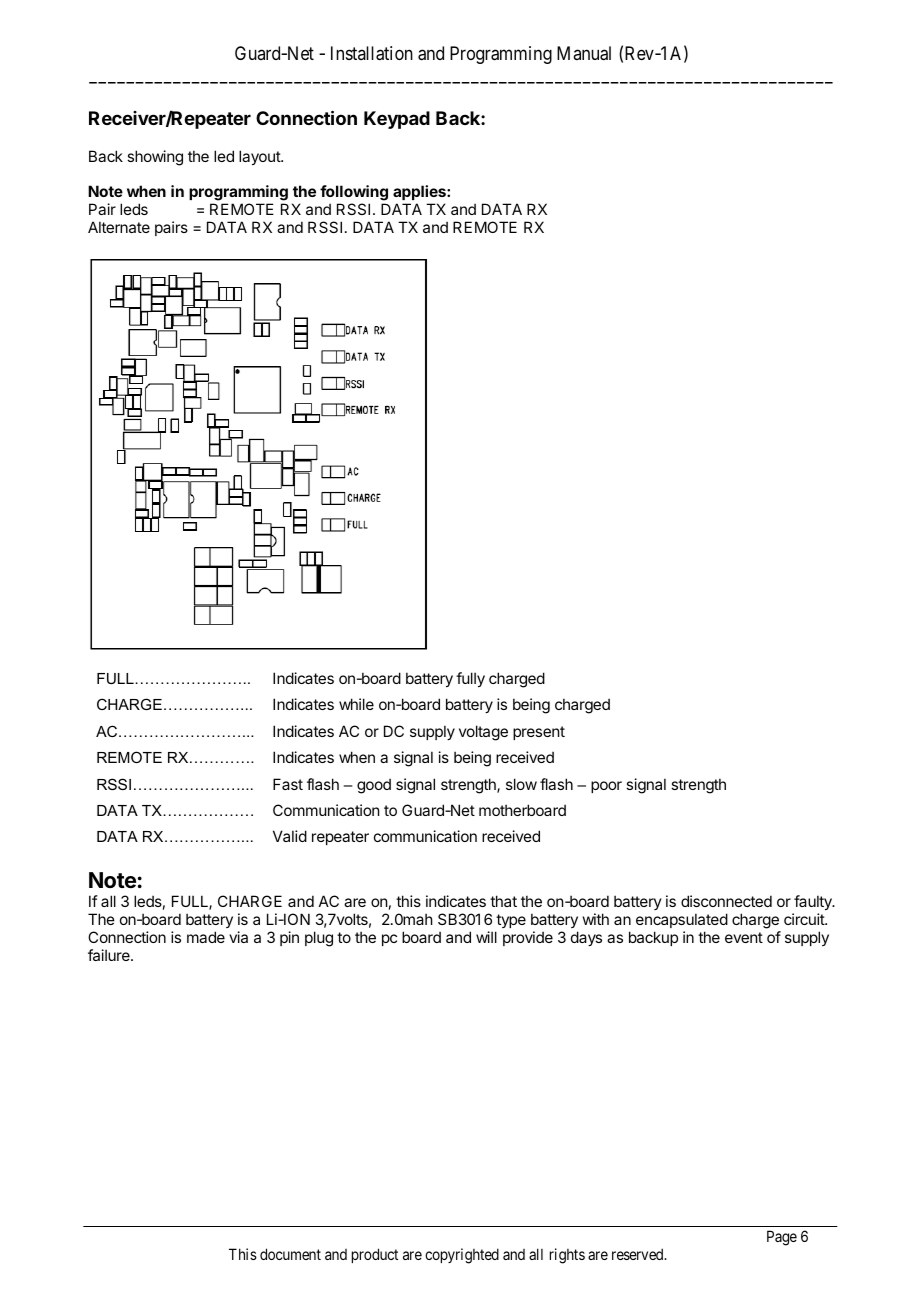 The width and height of the document is (924, 1308). I want to click on while, so click(356, 704).
